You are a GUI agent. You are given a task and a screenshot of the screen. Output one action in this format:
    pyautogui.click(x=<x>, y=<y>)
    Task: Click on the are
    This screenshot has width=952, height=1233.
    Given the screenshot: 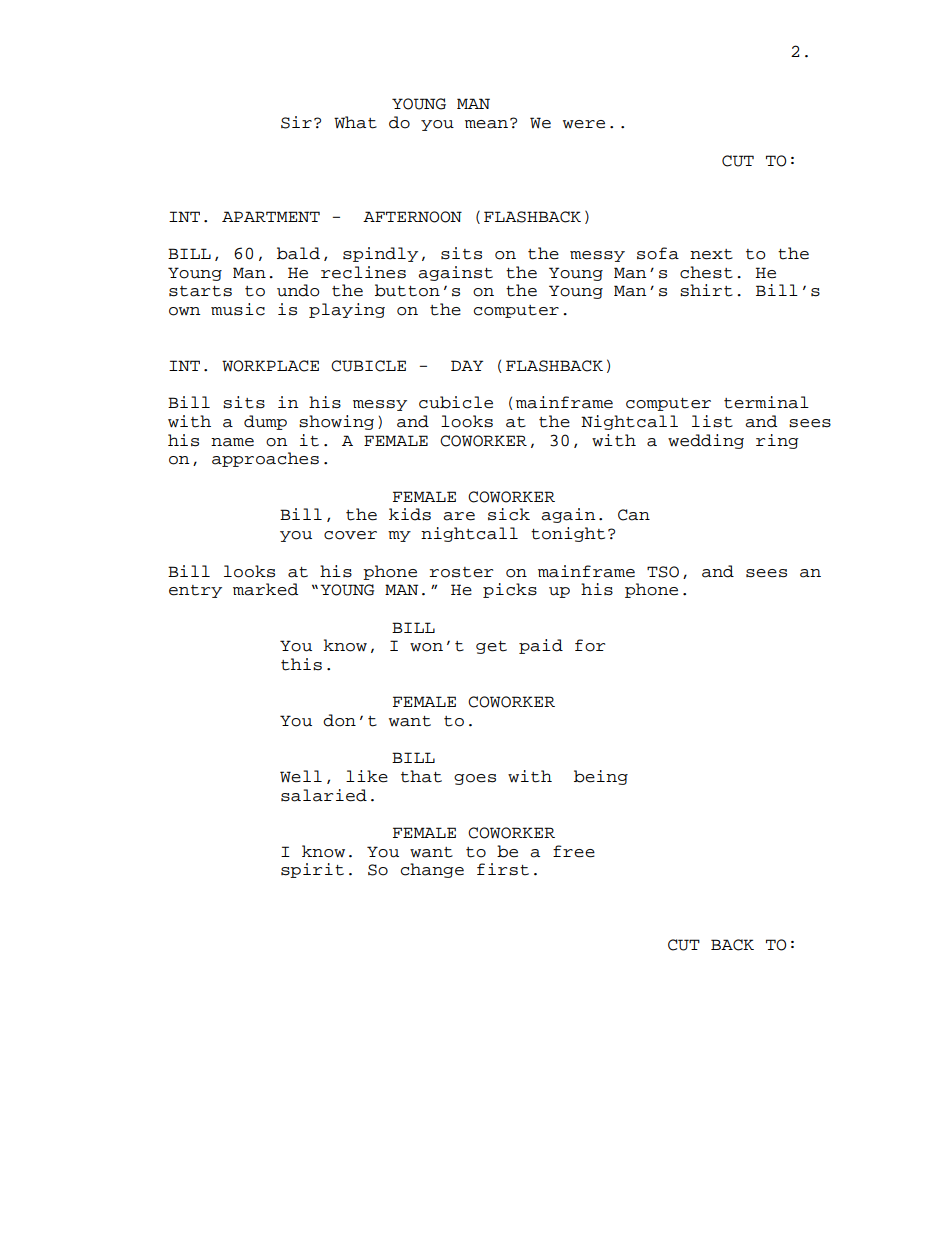 What is the action you would take?
    pyautogui.click(x=459, y=516)
